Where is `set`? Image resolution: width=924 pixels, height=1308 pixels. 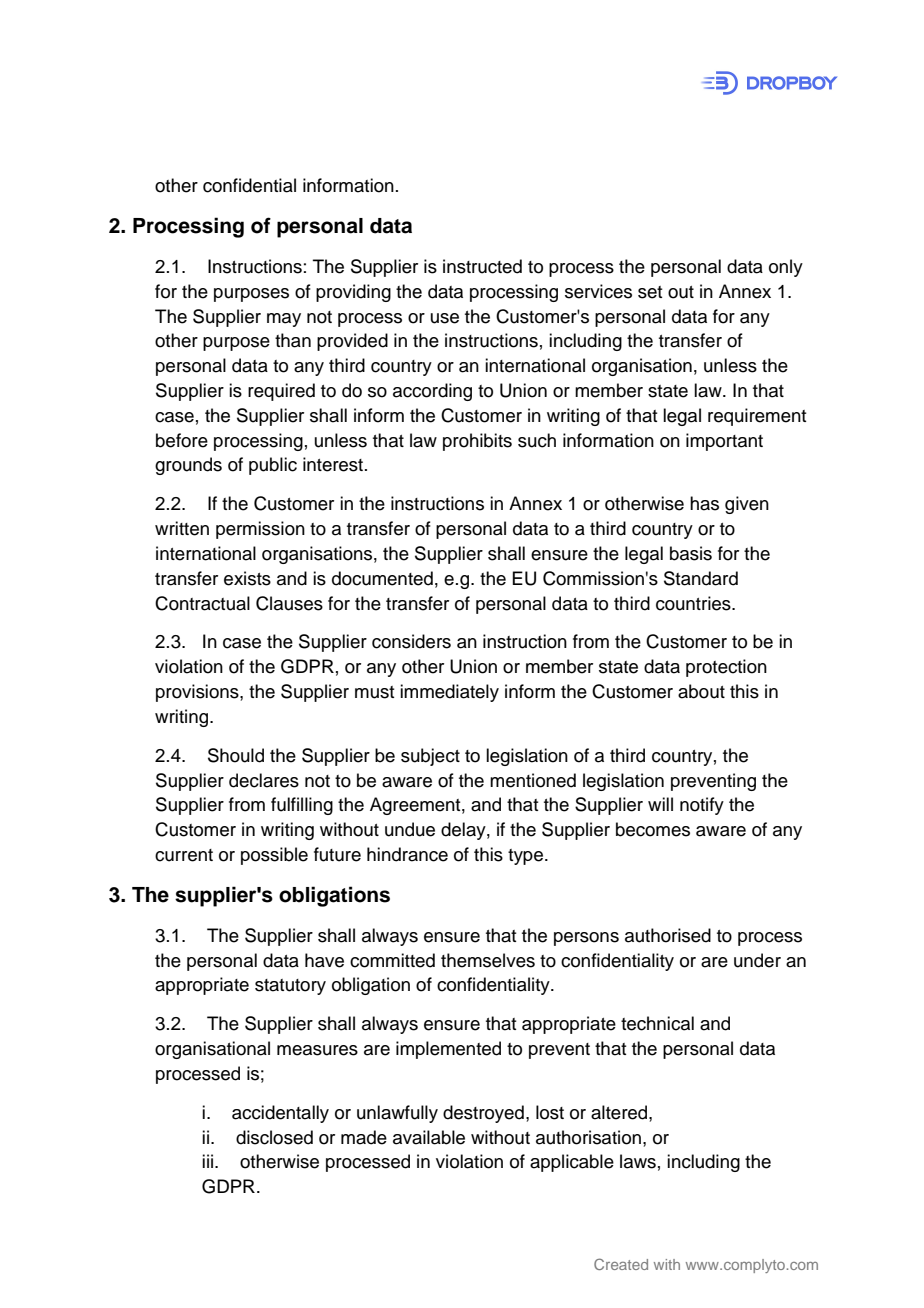
set is located at coordinates (650, 292).
